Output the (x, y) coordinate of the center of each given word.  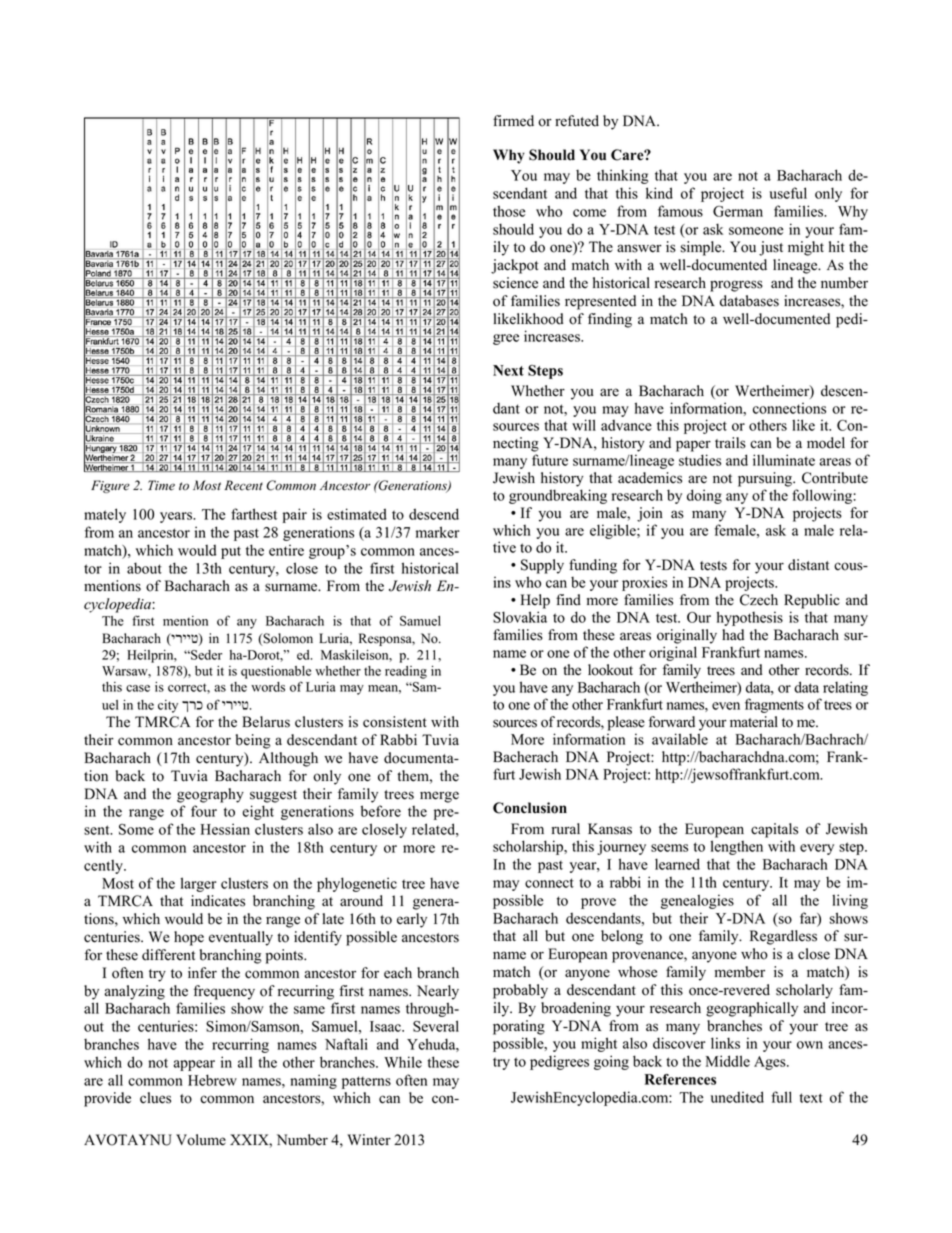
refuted (577, 121)
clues (155, 1098)
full (781, 1097)
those (509, 211)
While (403, 1062)
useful (788, 193)
